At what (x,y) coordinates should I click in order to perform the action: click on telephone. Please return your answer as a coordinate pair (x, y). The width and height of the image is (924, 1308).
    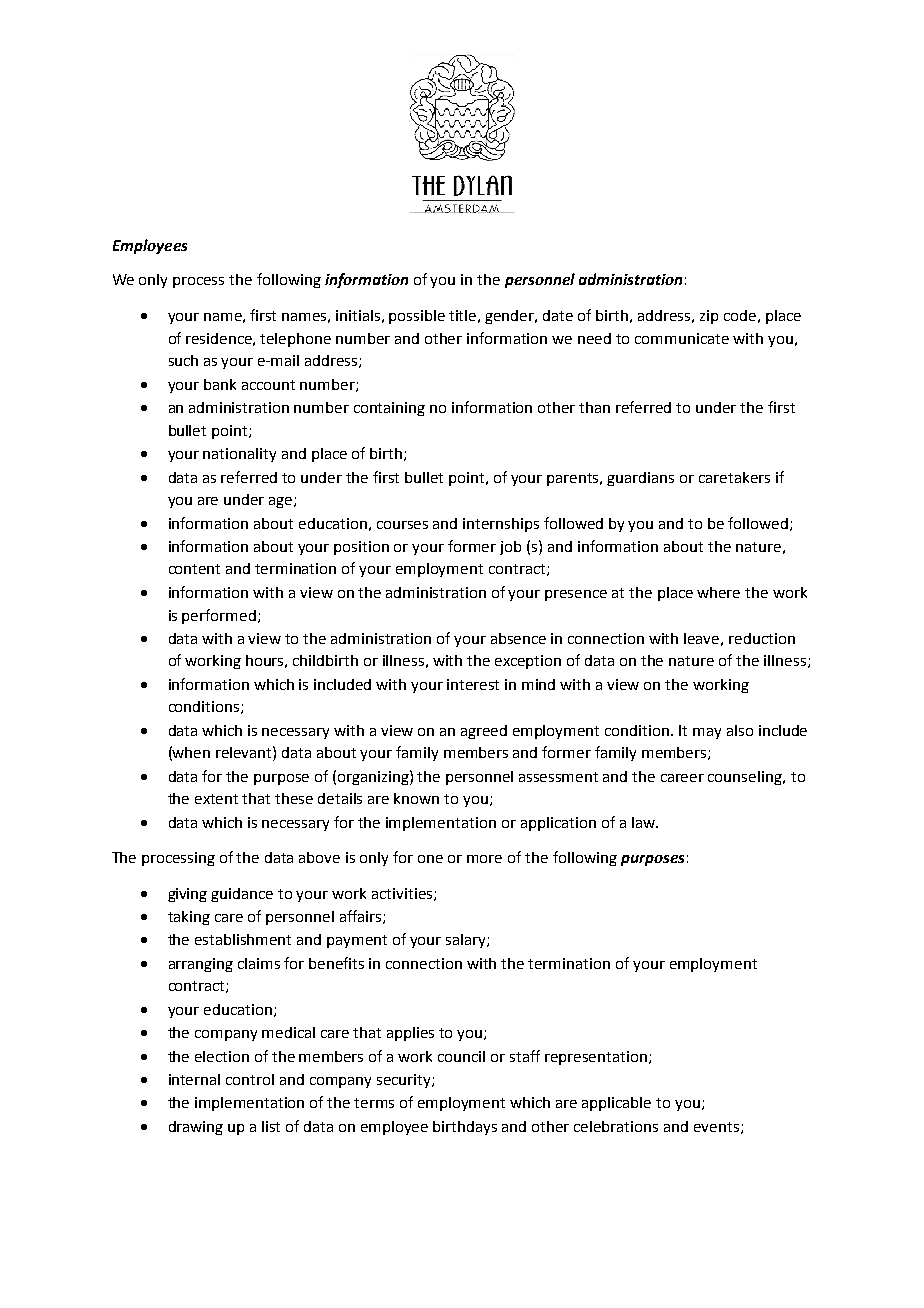
    Looking at the image, I should click on (295, 340).
